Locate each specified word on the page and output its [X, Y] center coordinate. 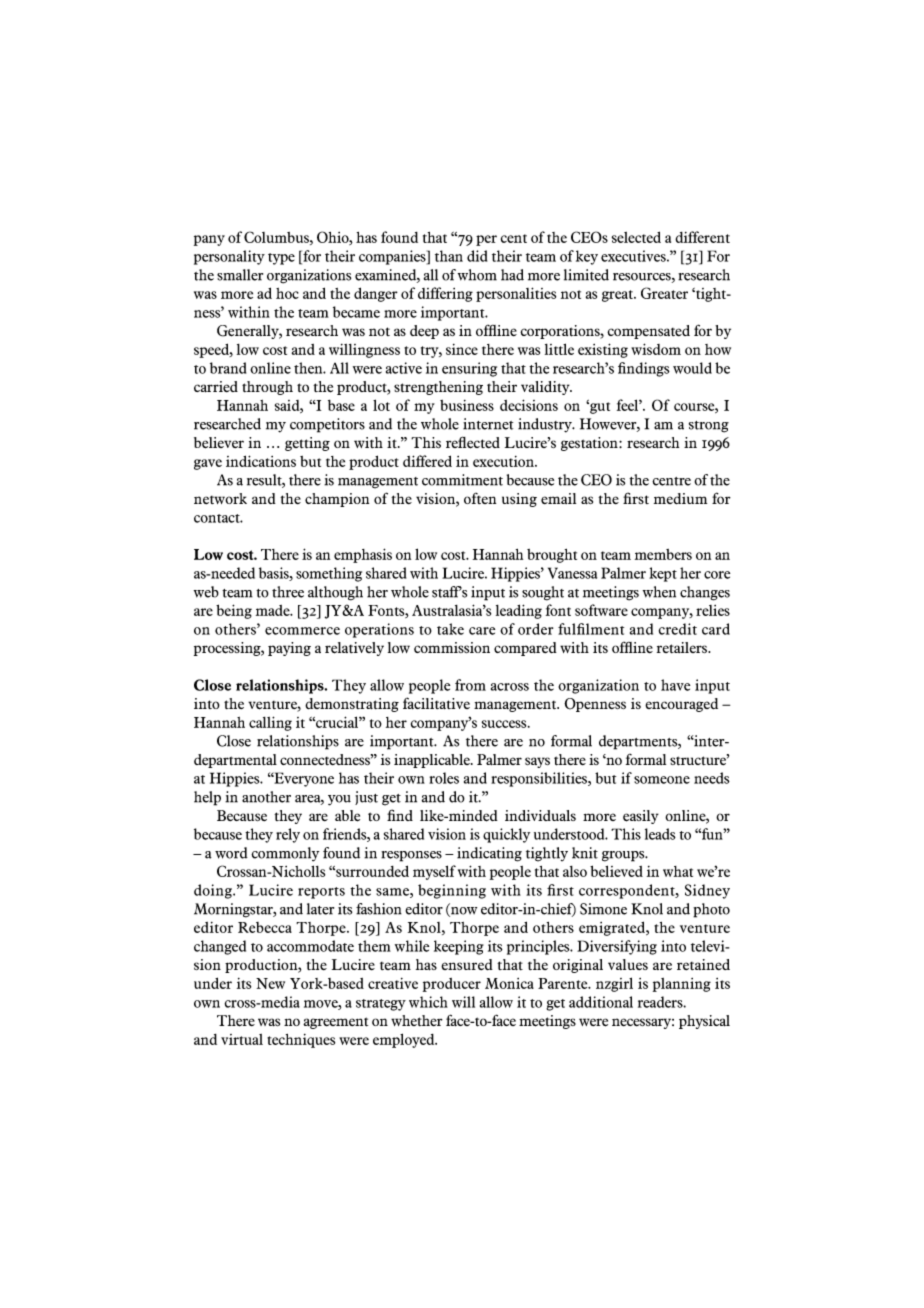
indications [261, 461]
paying [289, 649]
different [702, 237]
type [281, 259]
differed [427, 461]
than [449, 256]
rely [288, 835]
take [450, 629]
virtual [242, 1039]
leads [660, 834]
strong [709, 427]
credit [678, 629]
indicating [489, 854]
